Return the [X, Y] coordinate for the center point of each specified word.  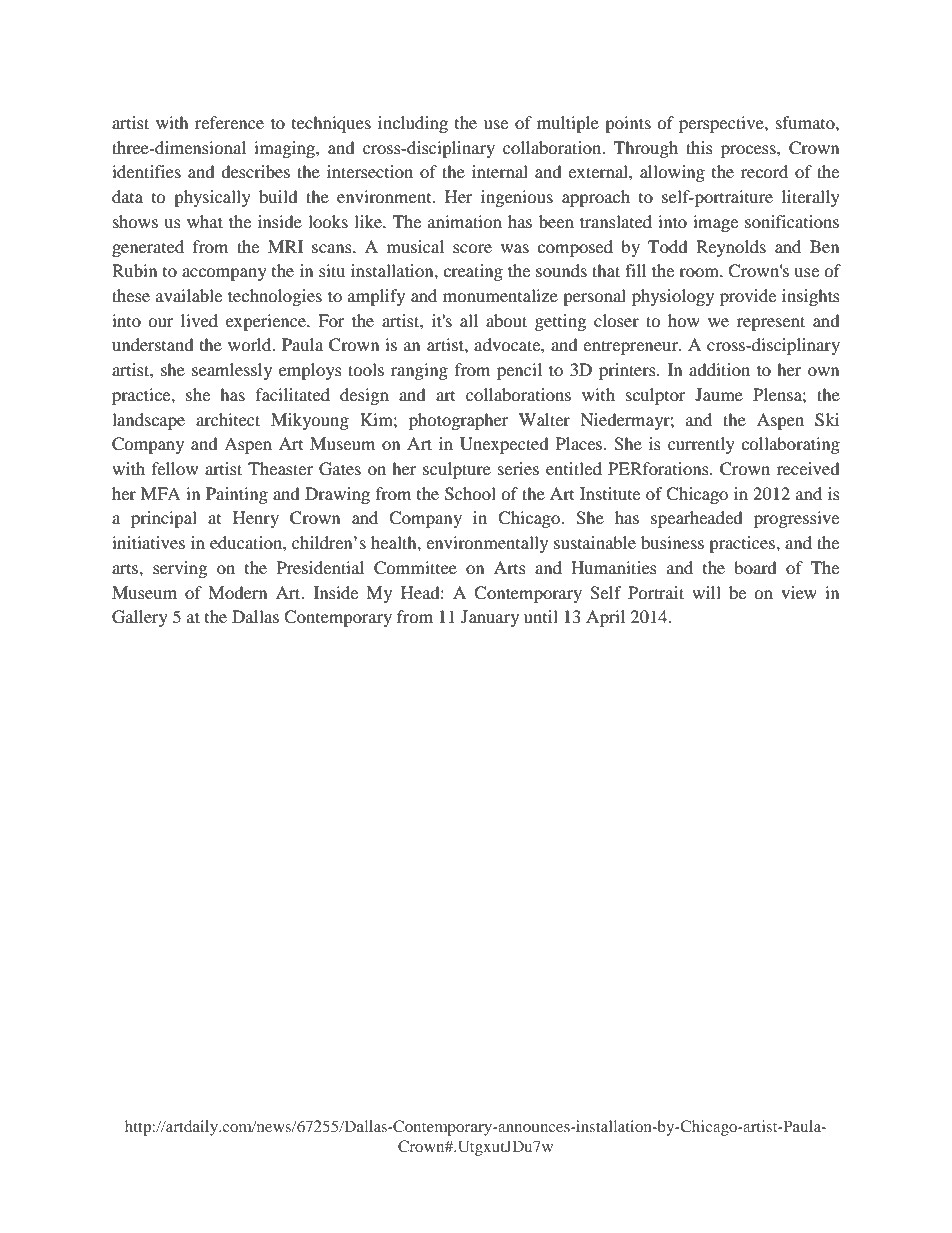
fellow [175, 468]
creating [473, 272]
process [749, 151]
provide [748, 297]
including [413, 124]
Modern [237, 592]
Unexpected [504, 445]
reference [229, 122]
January [490, 618]
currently [701, 445]
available [189, 295]
